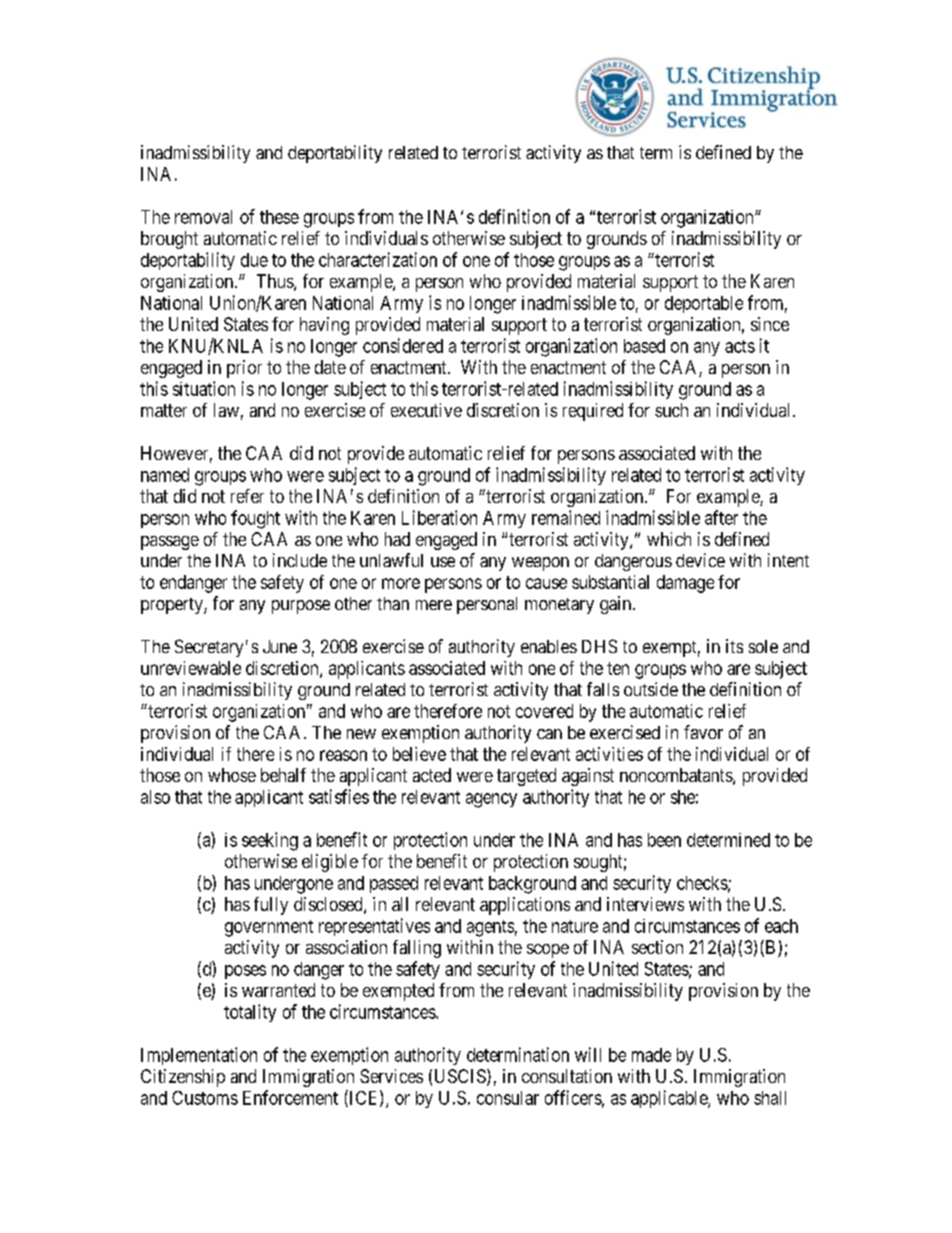 The height and width of the screenshot is (1233, 952). Describe the element at coordinates (419, 754) in the screenshot. I see `believe` at that location.
